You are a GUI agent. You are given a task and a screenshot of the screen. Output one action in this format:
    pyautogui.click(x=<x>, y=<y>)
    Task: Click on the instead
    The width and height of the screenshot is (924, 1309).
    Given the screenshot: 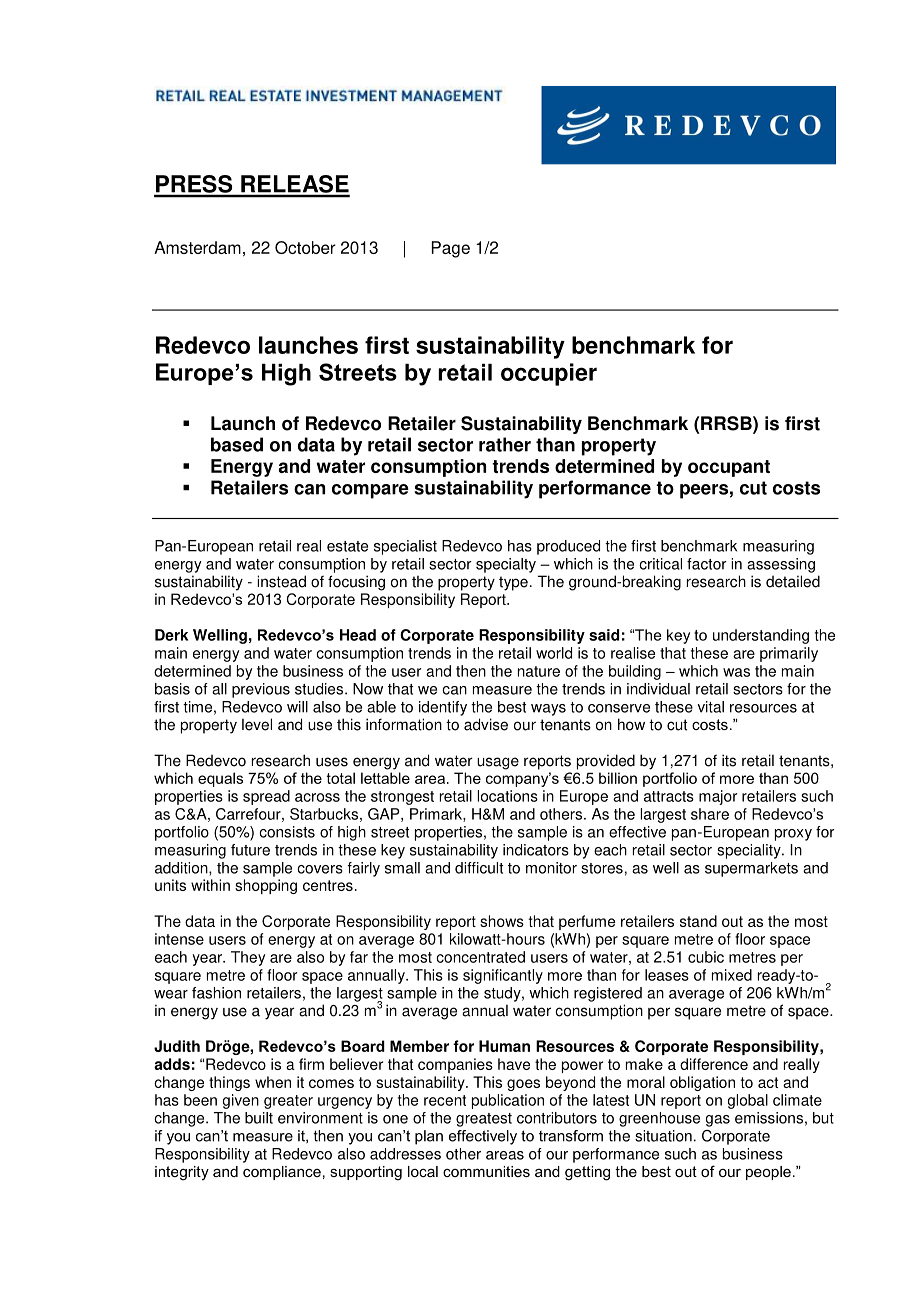 What is the action you would take?
    pyautogui.click(x=281, y=581)
